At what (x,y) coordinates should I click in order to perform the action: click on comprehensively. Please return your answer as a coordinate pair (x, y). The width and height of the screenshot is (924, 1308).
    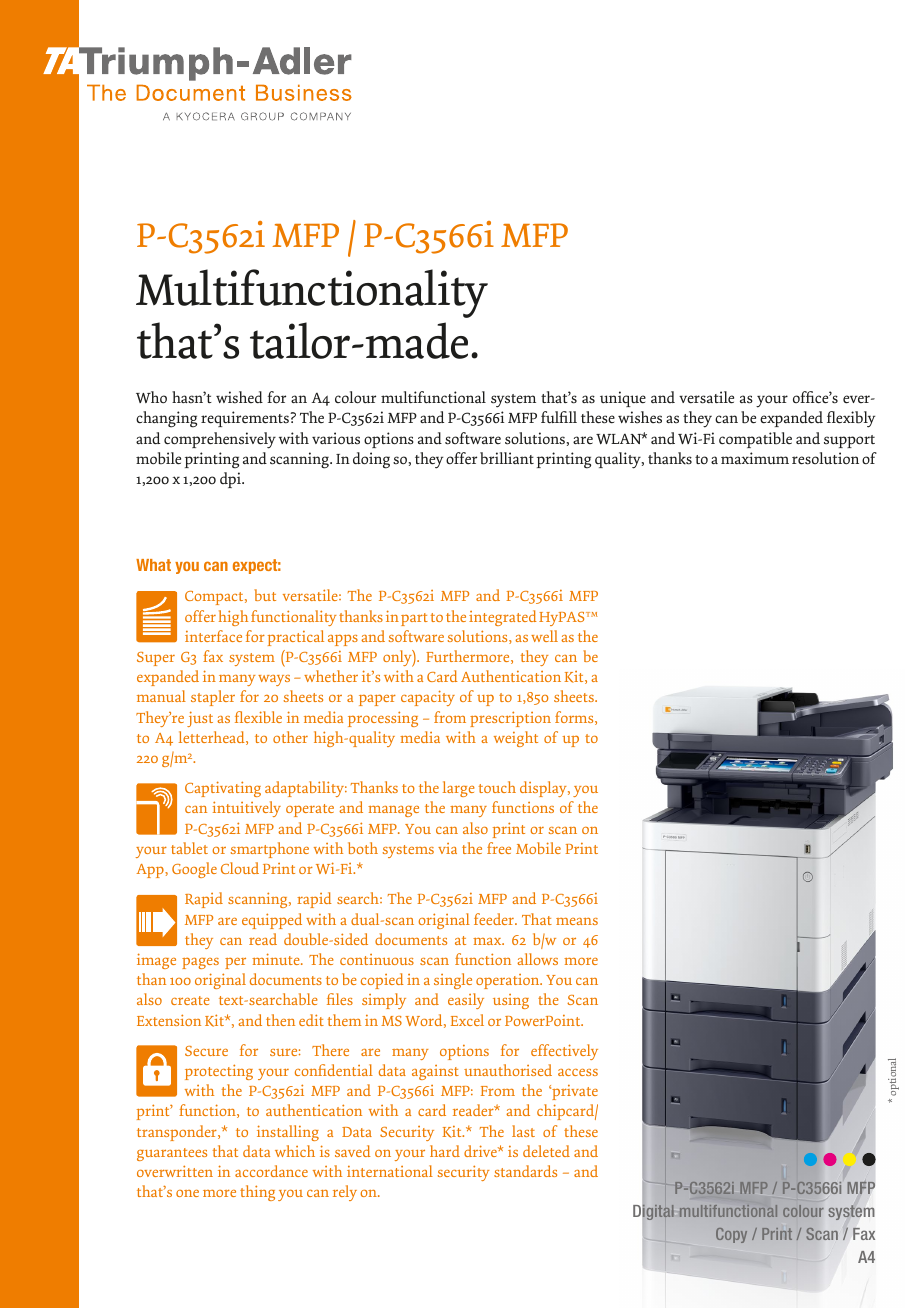
    Looking at the image, I should click on (220, 440).
